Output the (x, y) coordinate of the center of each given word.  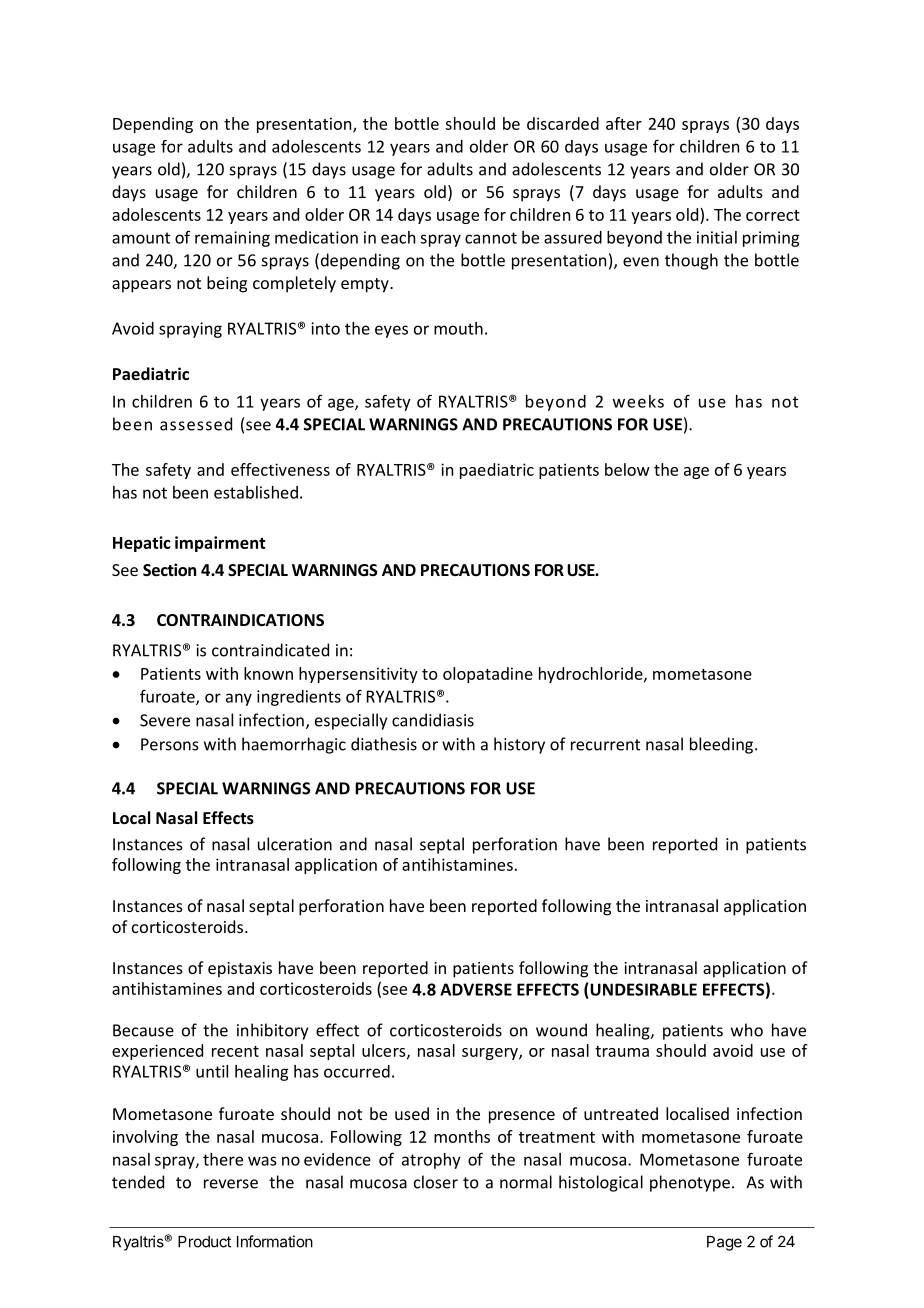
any (239, 699)
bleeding (723, 745)
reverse (231, 1184)
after (624, 123)
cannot (491, 238)
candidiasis (433, 720)
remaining (232, 239)
